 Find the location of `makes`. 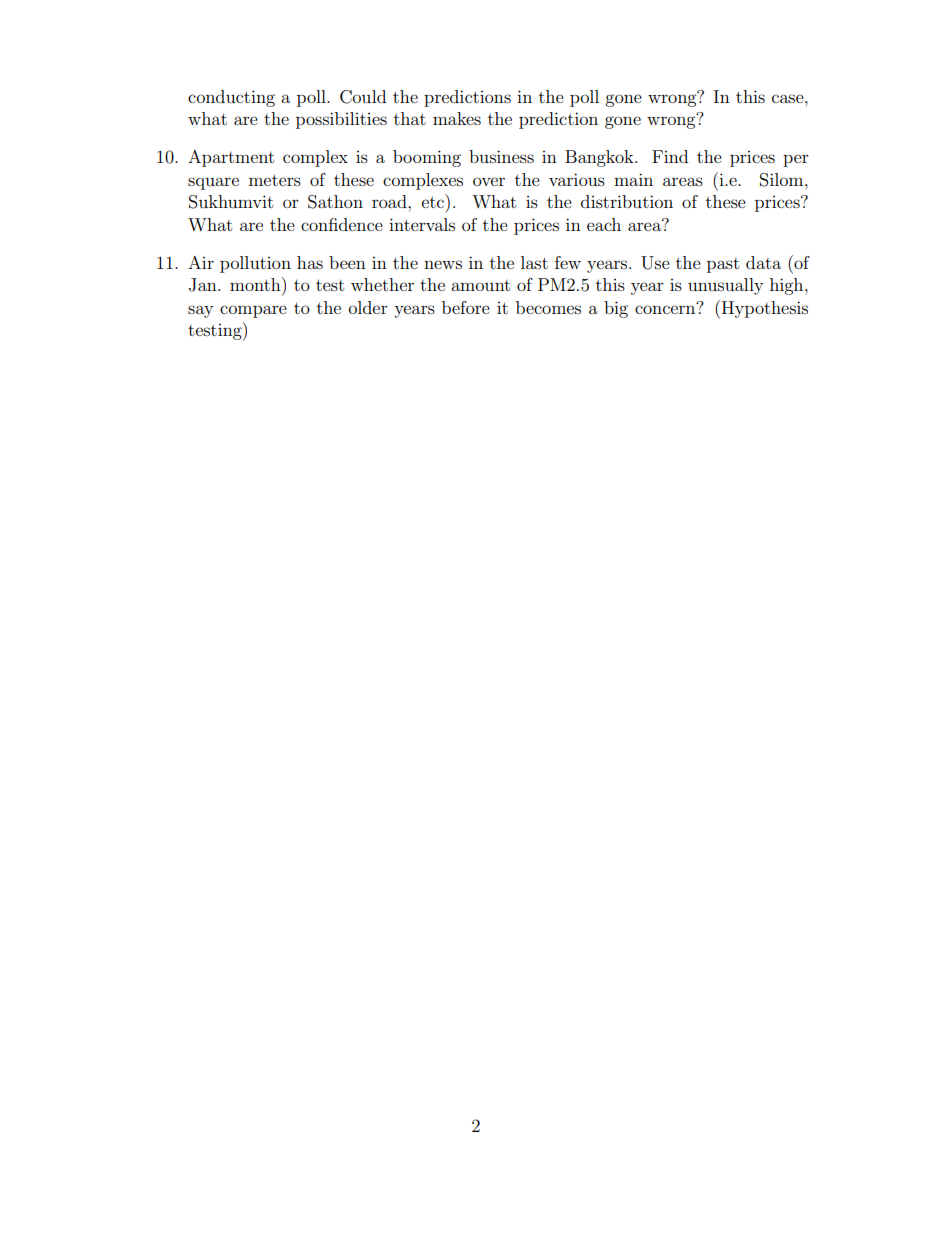

makes is located at coordinates (457, 118).
